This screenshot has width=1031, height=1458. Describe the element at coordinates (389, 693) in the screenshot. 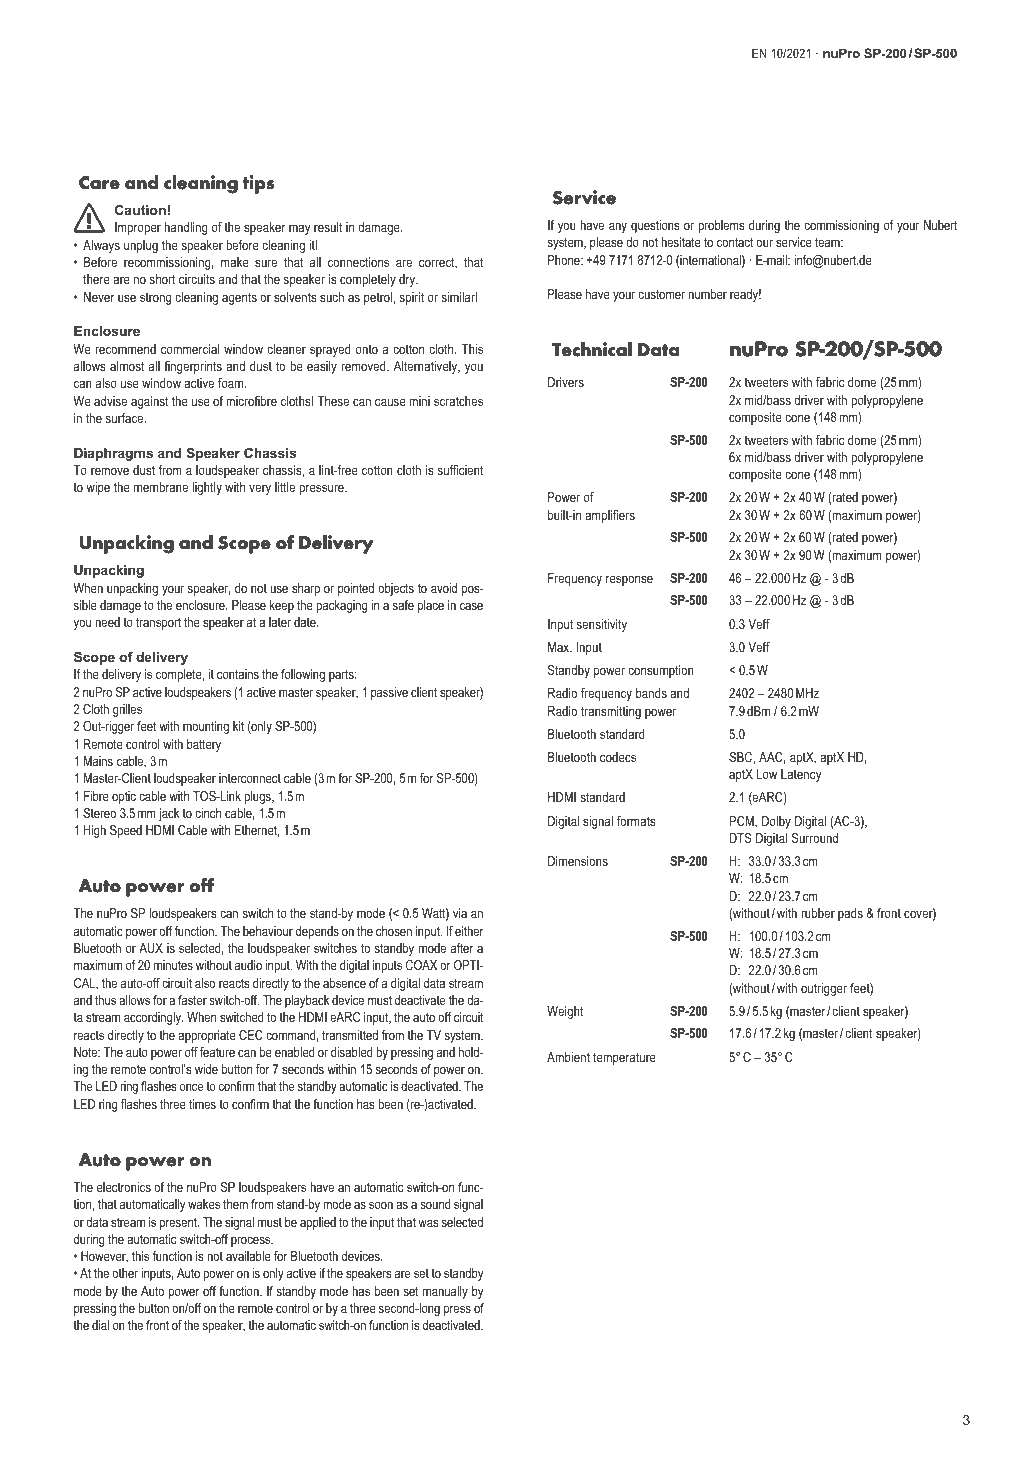

I see `passive` at that location.
